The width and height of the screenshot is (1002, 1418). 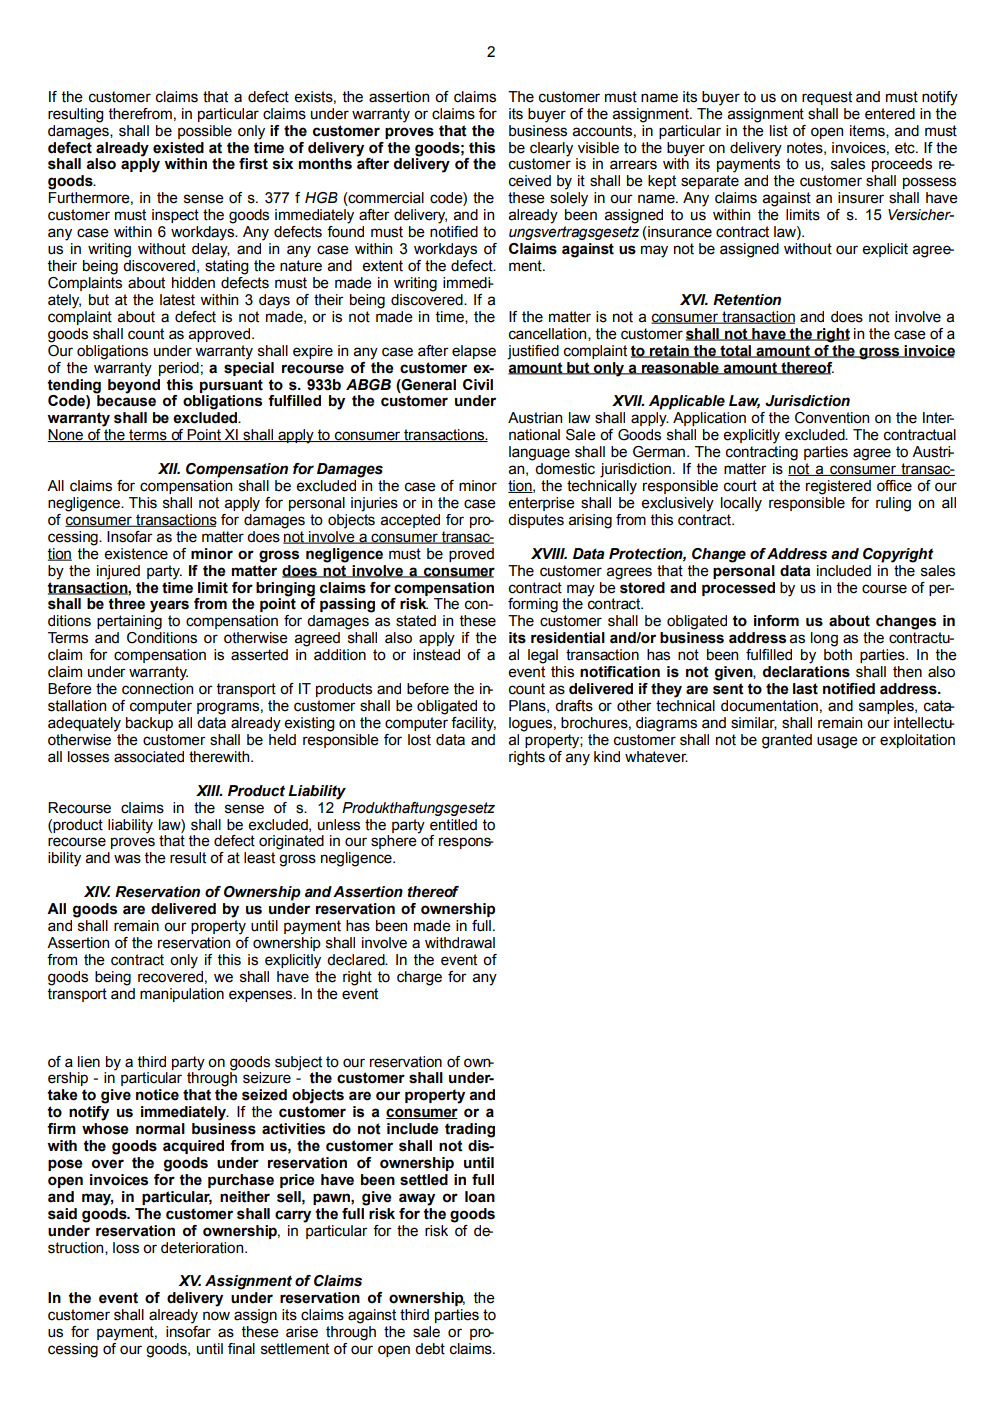 What do you see at coordinates (551, 149) in the screenshot?
I see `clearly` at bounding box center [551, 149].
